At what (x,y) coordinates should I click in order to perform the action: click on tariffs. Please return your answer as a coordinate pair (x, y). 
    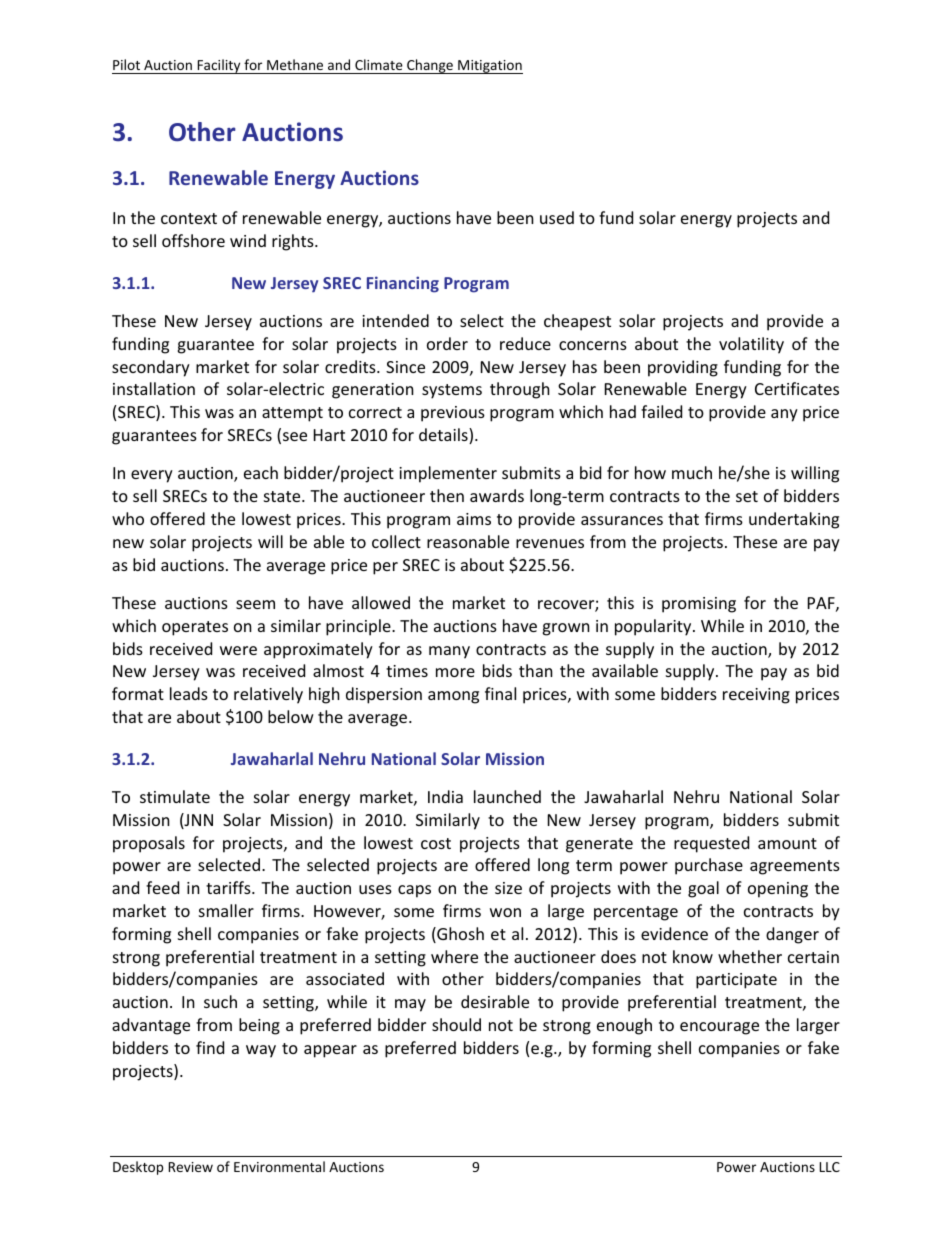
    Looking at the image, I should click on (229, 887).
